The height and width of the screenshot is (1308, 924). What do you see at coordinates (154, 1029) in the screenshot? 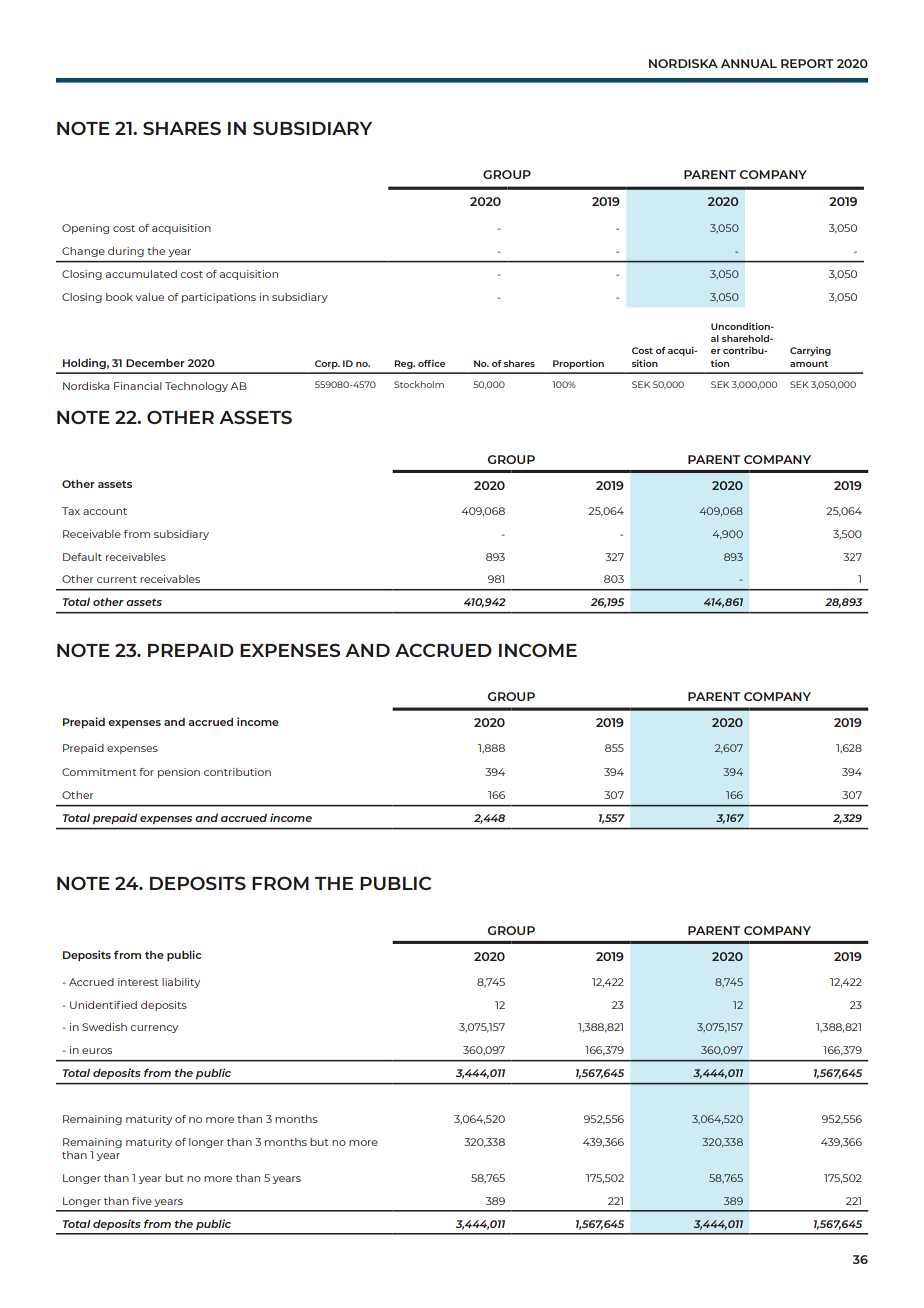
I see `currency` at bounding box center [154, 1029].
